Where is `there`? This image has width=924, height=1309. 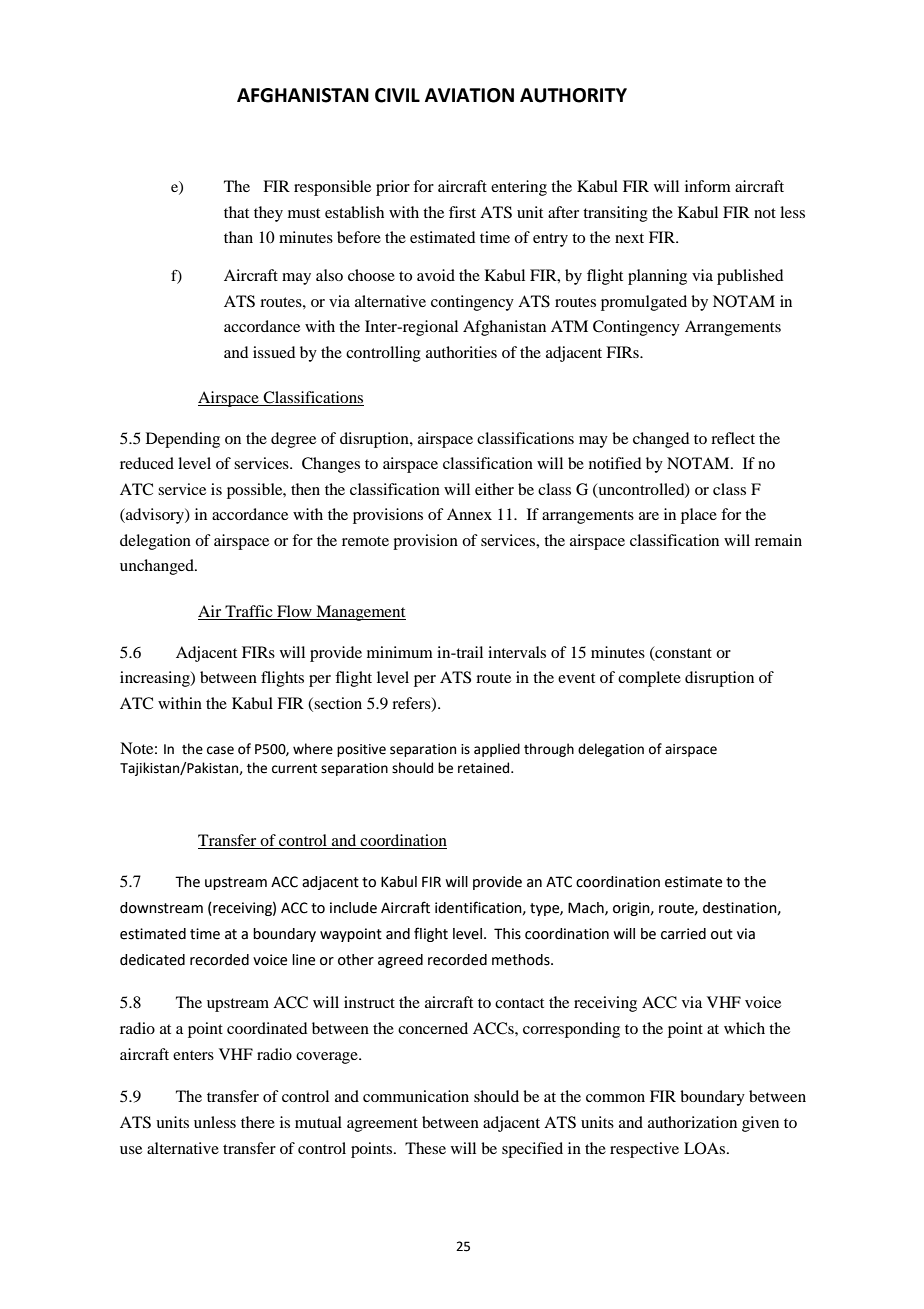 there is located at coordinates (258, 1122).
